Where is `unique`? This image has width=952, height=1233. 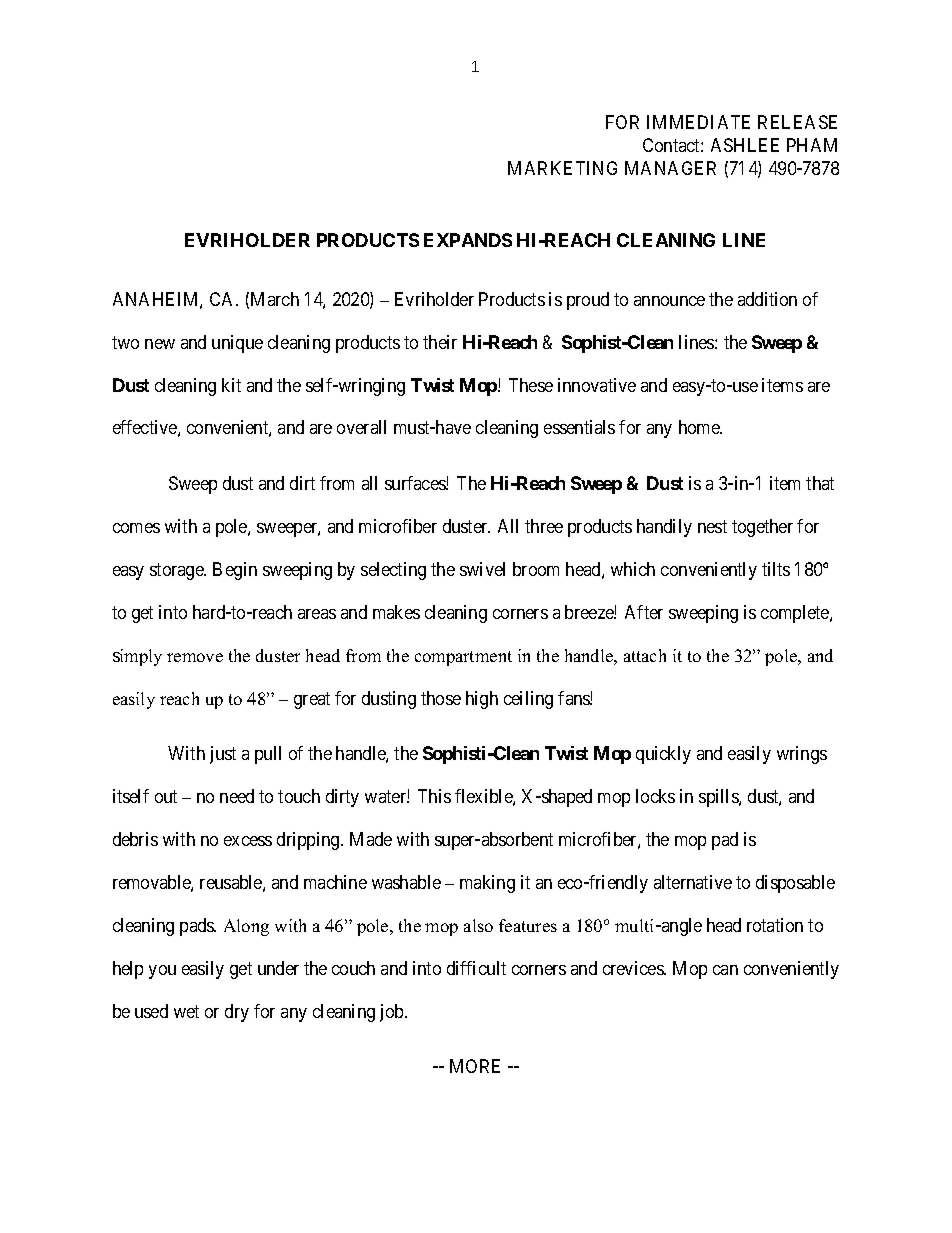
unique is located at coordinates (237, 344).
